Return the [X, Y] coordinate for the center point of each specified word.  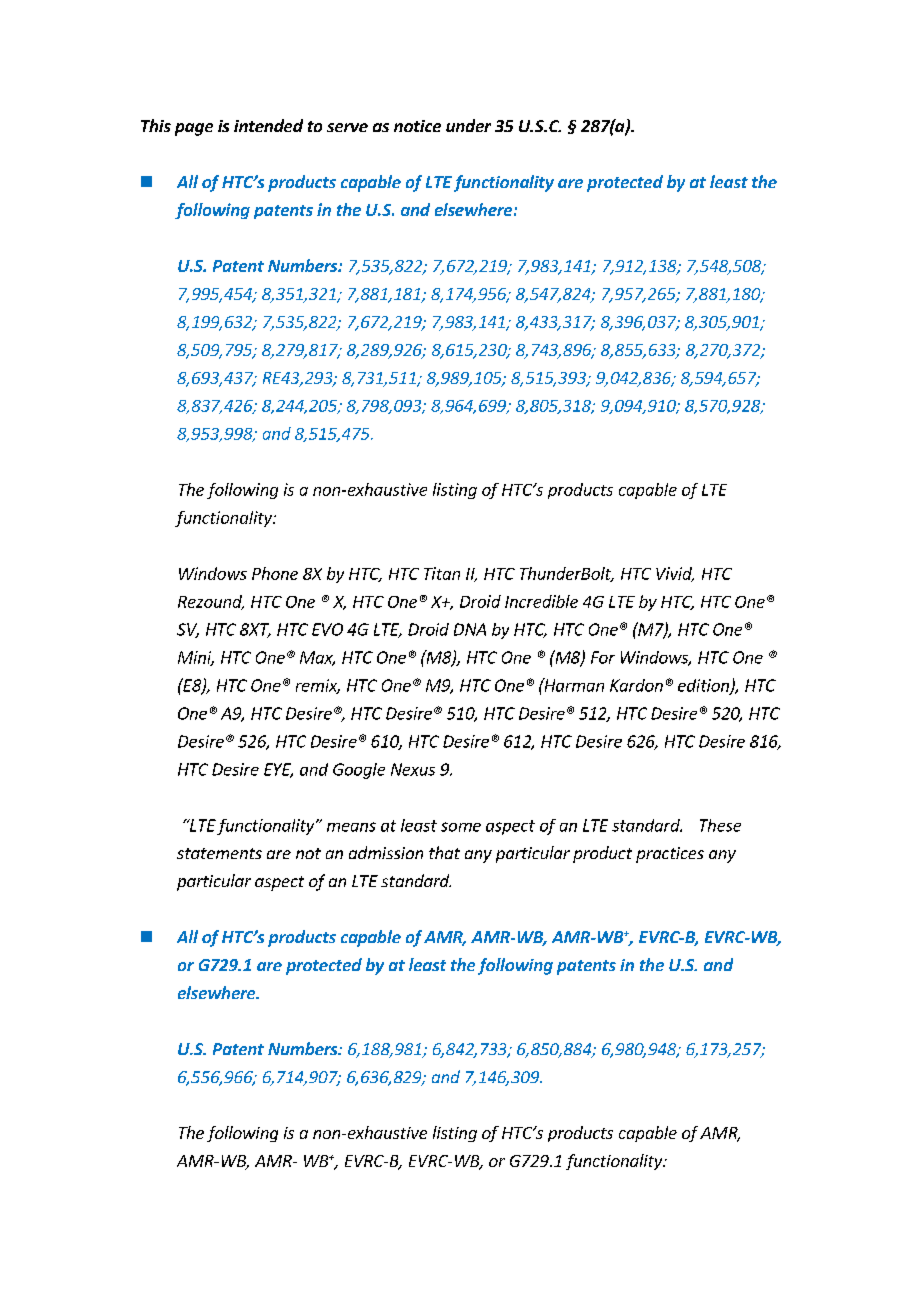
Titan [442, 573]
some [461, 827]
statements [219, 853]
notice [417, 126]
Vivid [675, 574]
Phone [275, 573]
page [194, 129]
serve [347, 127]
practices [670, 855]
